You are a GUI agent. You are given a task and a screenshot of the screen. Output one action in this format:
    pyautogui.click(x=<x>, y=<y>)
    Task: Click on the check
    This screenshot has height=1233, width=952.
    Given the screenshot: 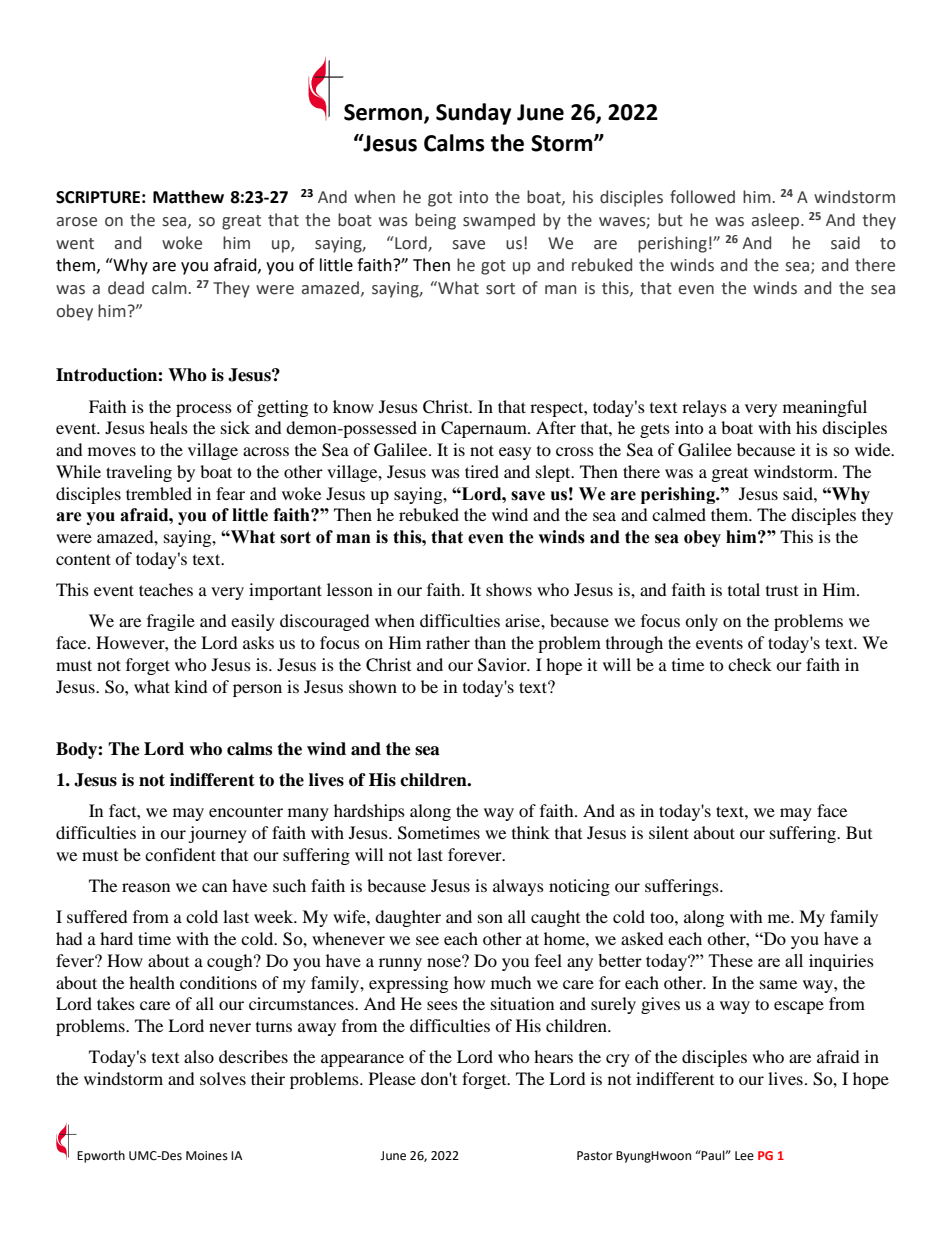 What is the action you would take?
    pyautogui.click(x=750, y=664)
